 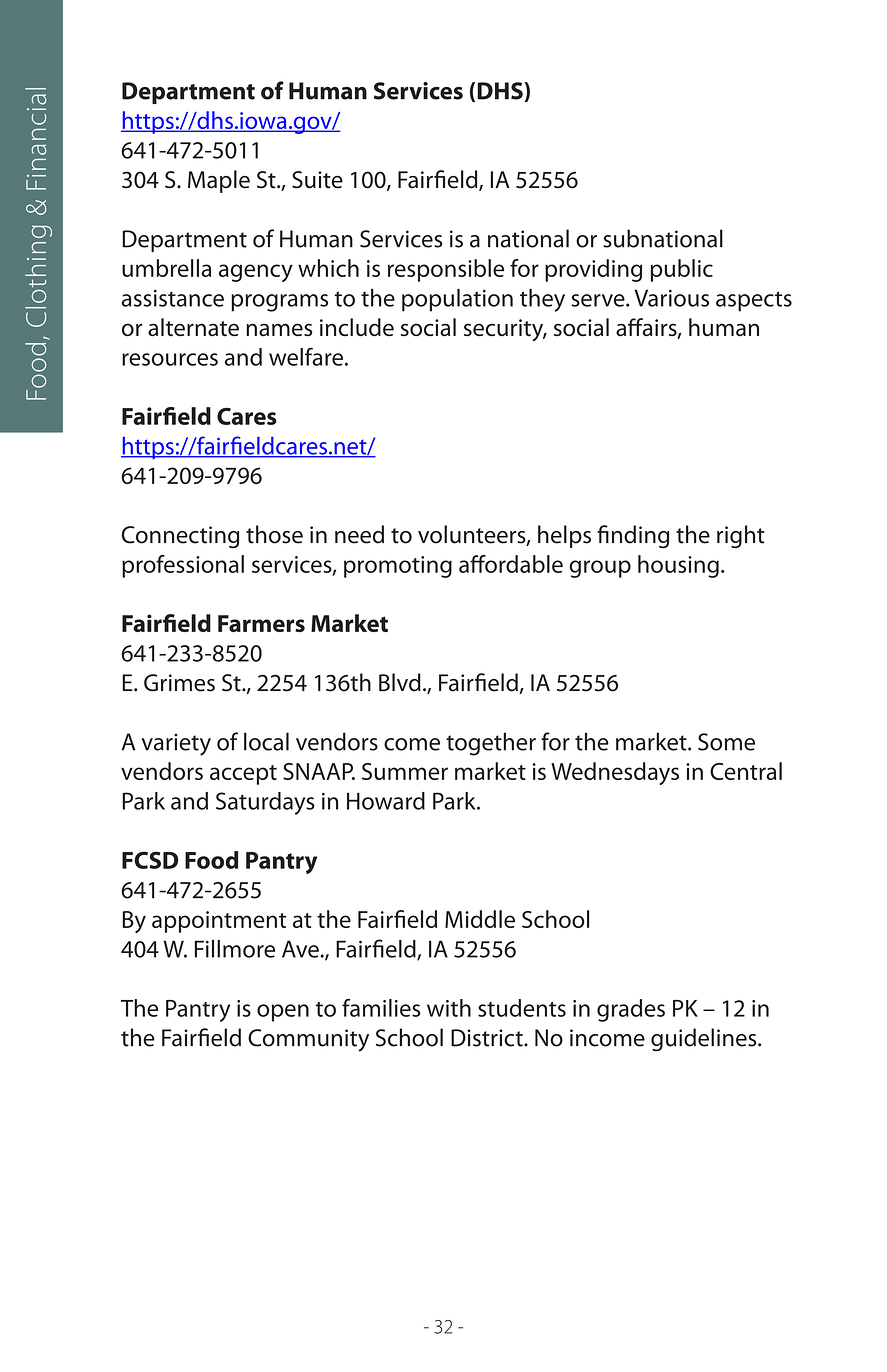 What do you see at coordinates (261, 623) in the document?
I see `Farmers` at bounding box center [261, 623].
